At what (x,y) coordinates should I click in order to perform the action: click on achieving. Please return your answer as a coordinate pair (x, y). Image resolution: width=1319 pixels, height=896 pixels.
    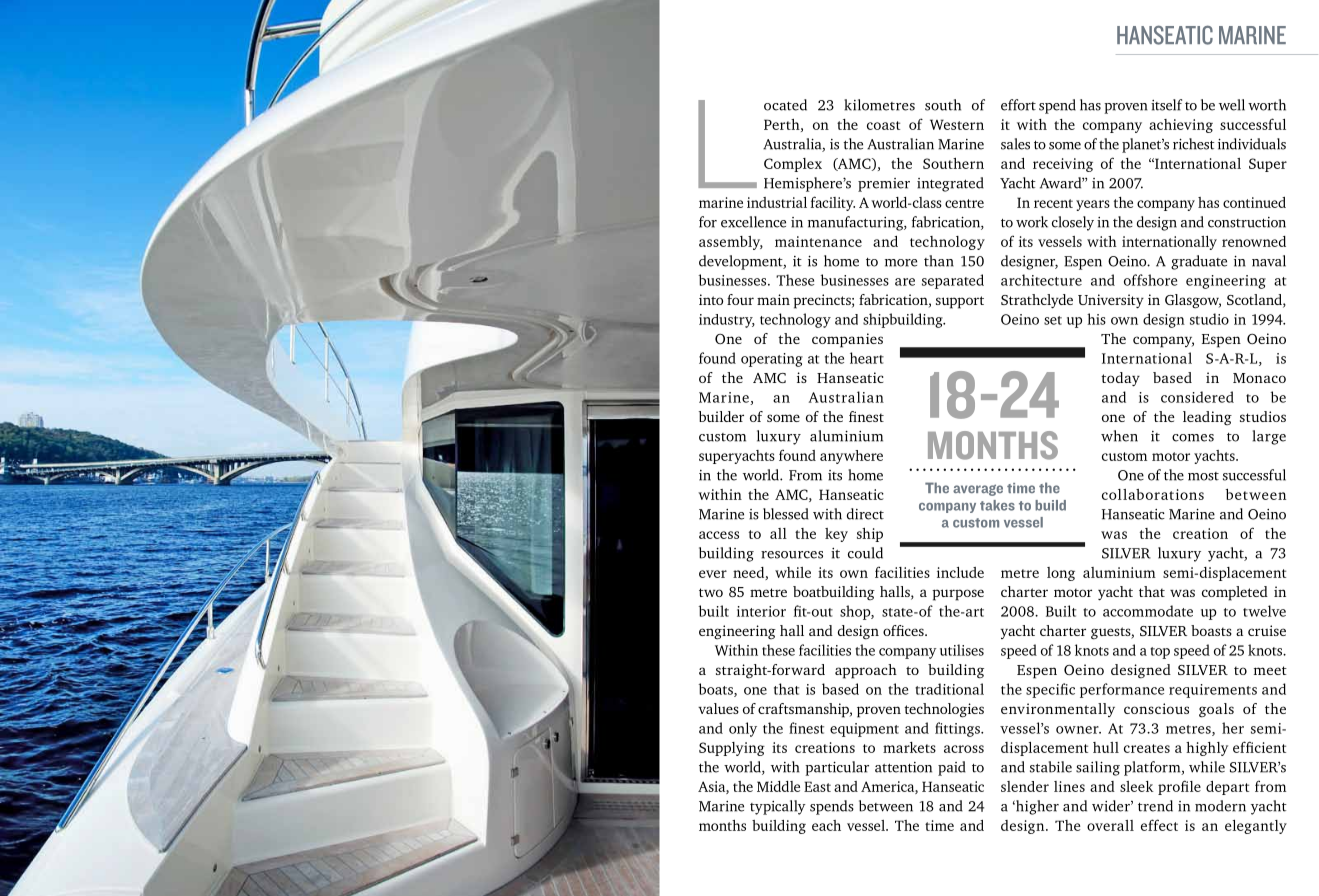
    Looking at the image, I should click on (1181, 126).
